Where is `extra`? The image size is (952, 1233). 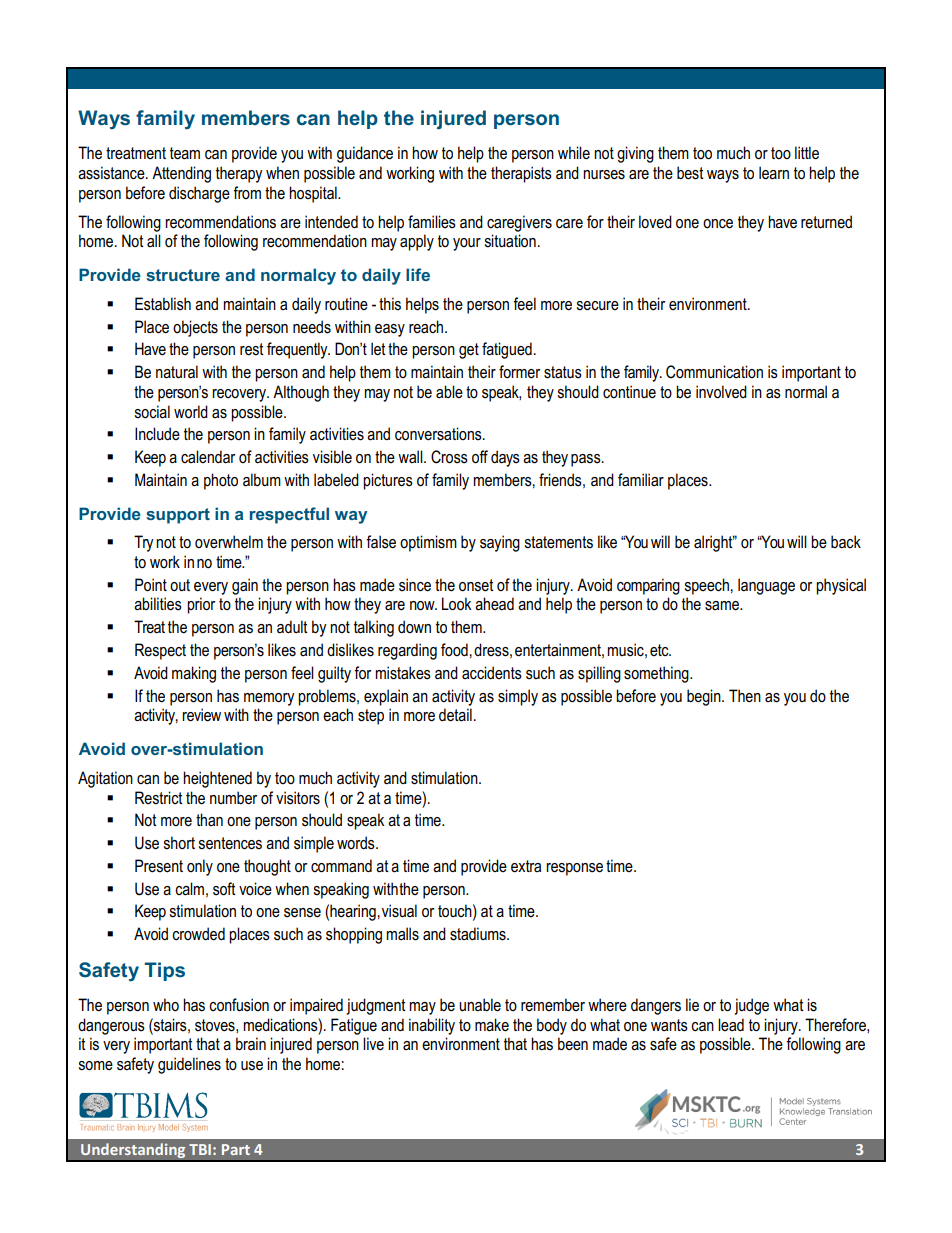 extra is located at coordinates (526, 866).
